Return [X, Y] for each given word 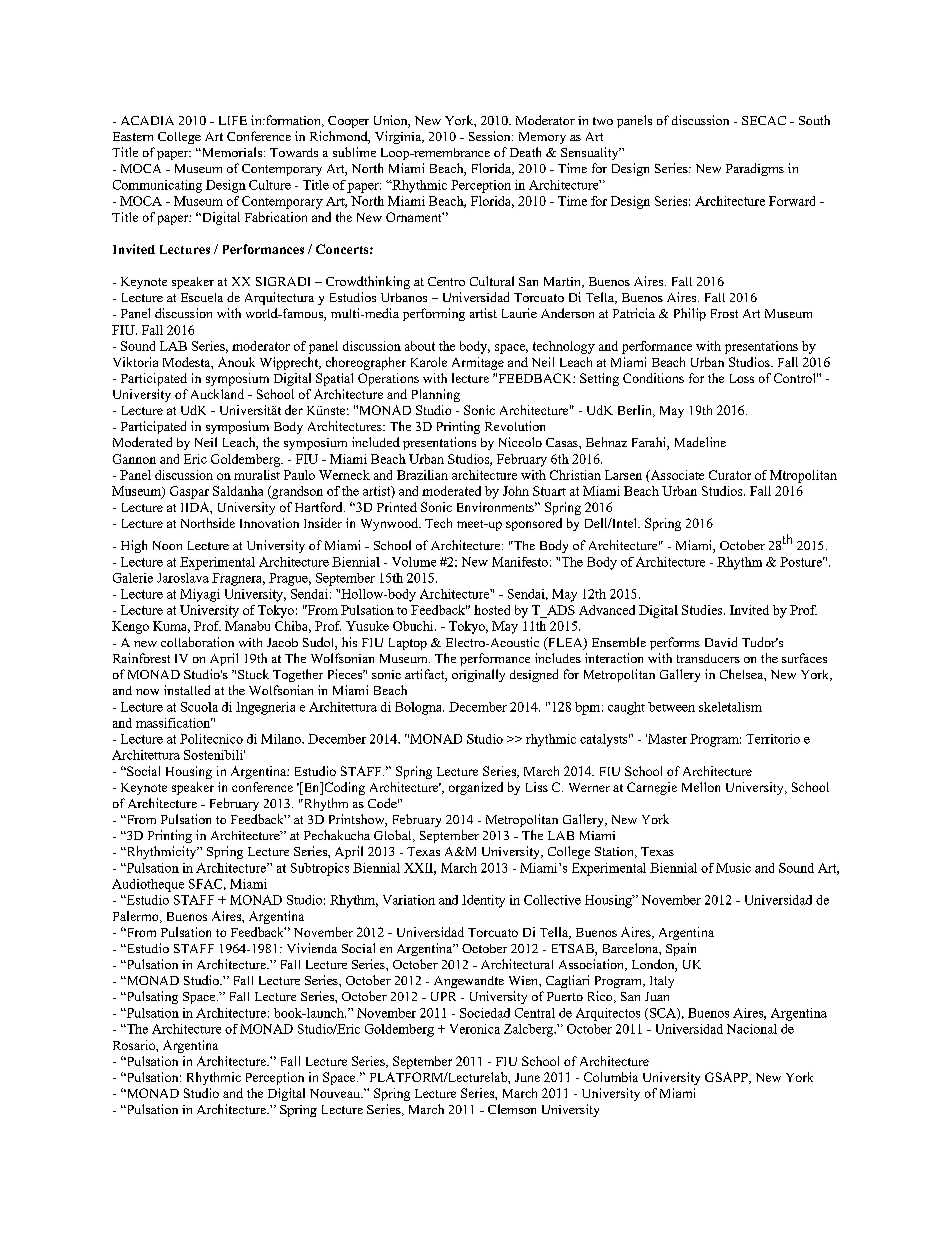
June [527, 1077]
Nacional [752, 1029]
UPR [443, 996]
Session [491, 136]
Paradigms [755, 169]
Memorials [231, 152]
